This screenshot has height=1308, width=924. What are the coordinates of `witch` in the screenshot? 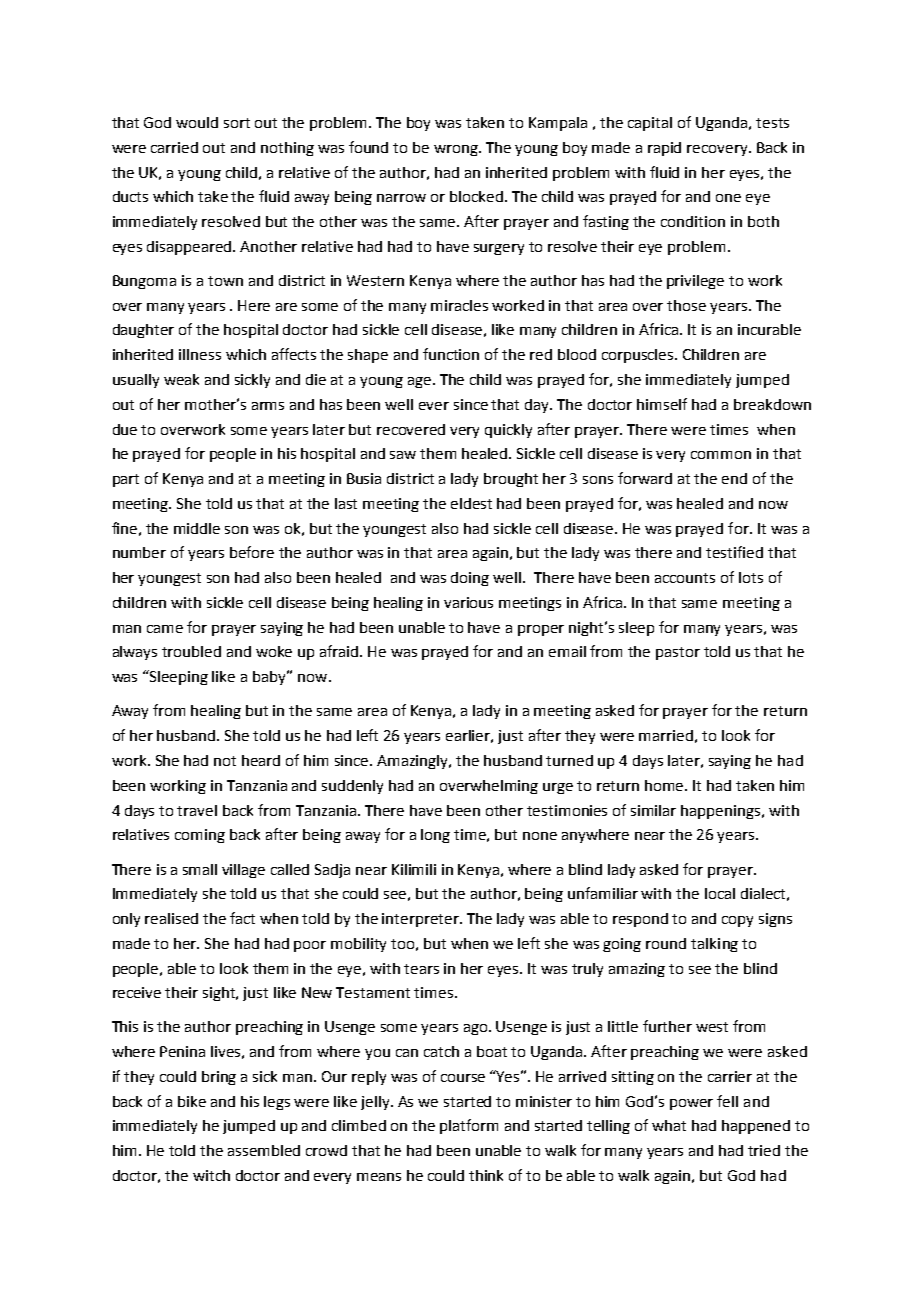 It's located at (211, 1175).
